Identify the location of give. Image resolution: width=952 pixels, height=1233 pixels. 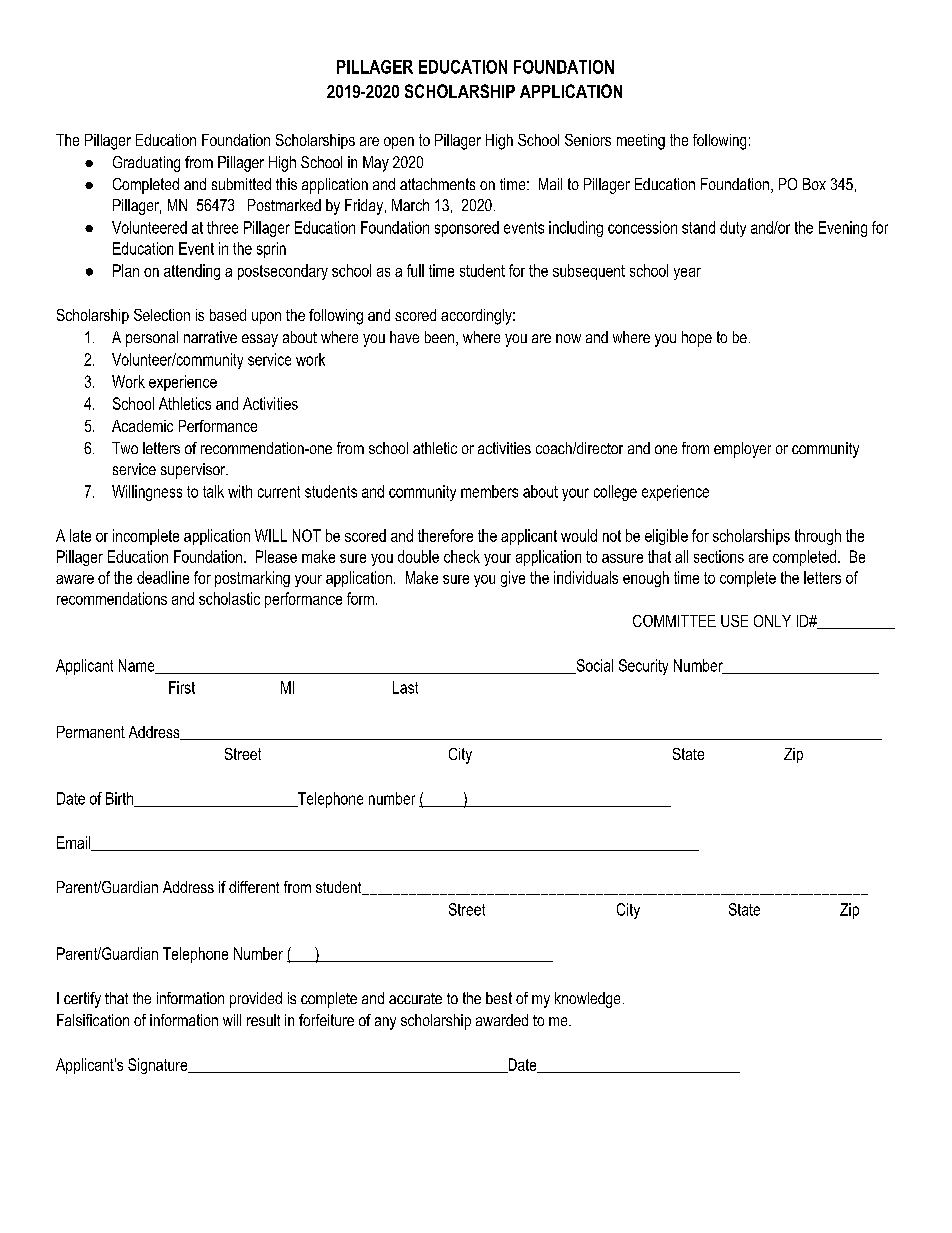
(513, 579).
